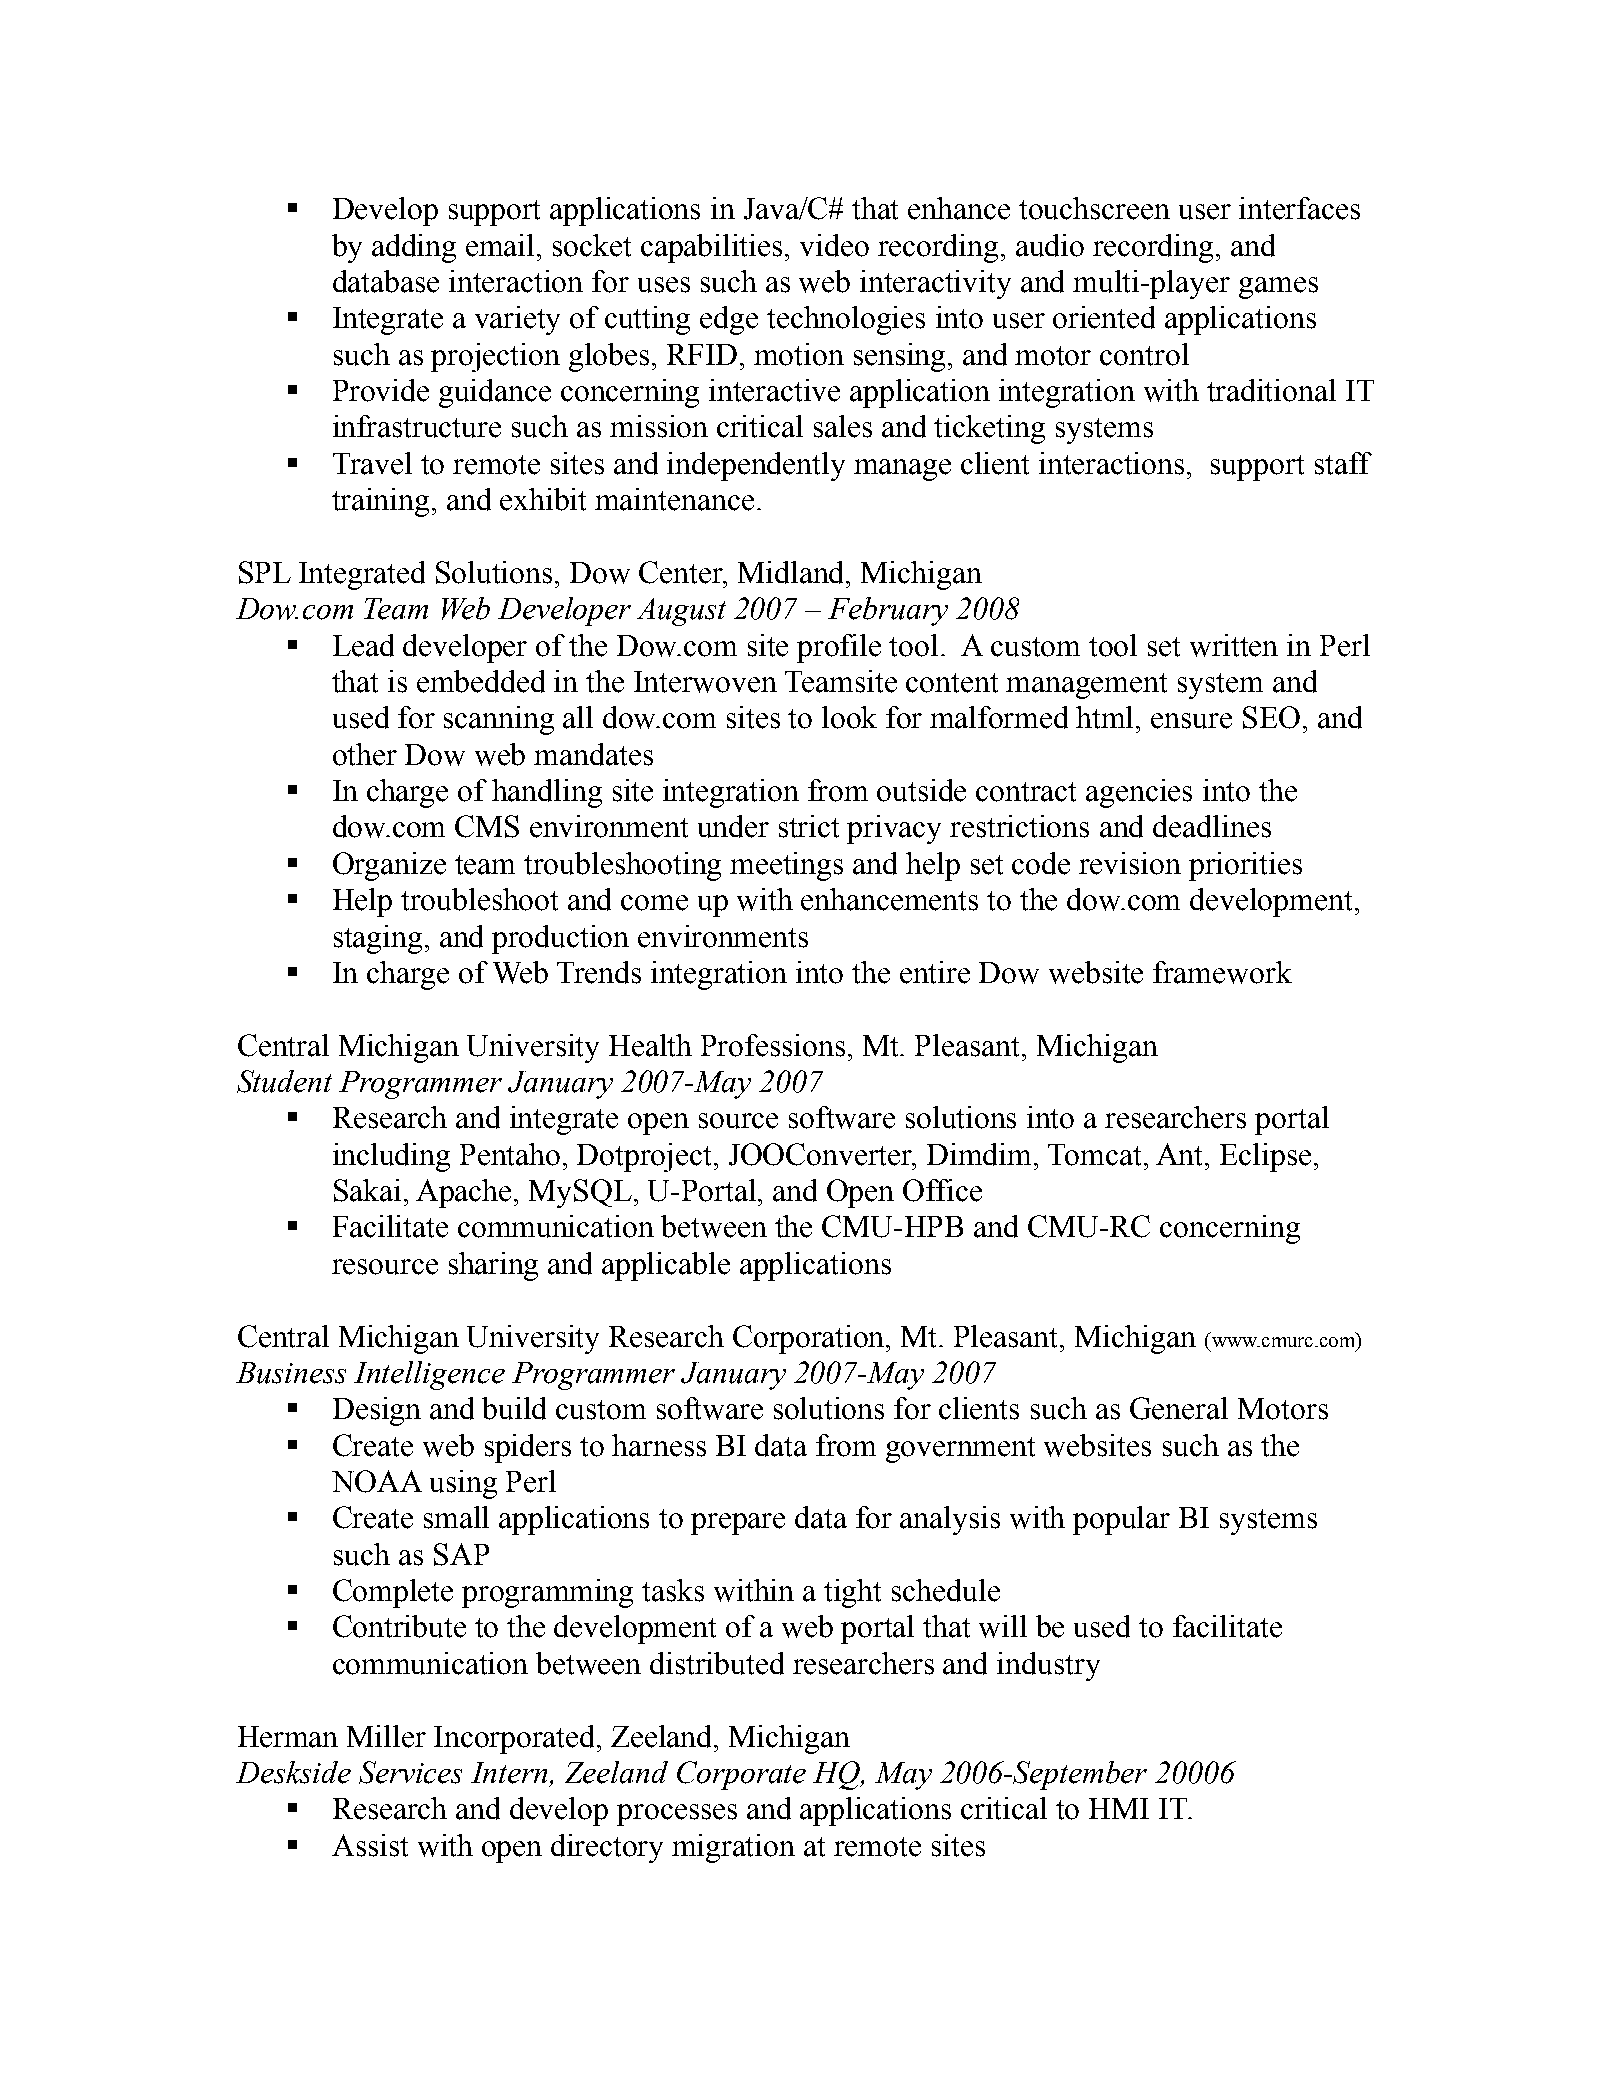  Describe the element at coordinates (363, 645) in the screenshot. I see `Lead` at that location.
